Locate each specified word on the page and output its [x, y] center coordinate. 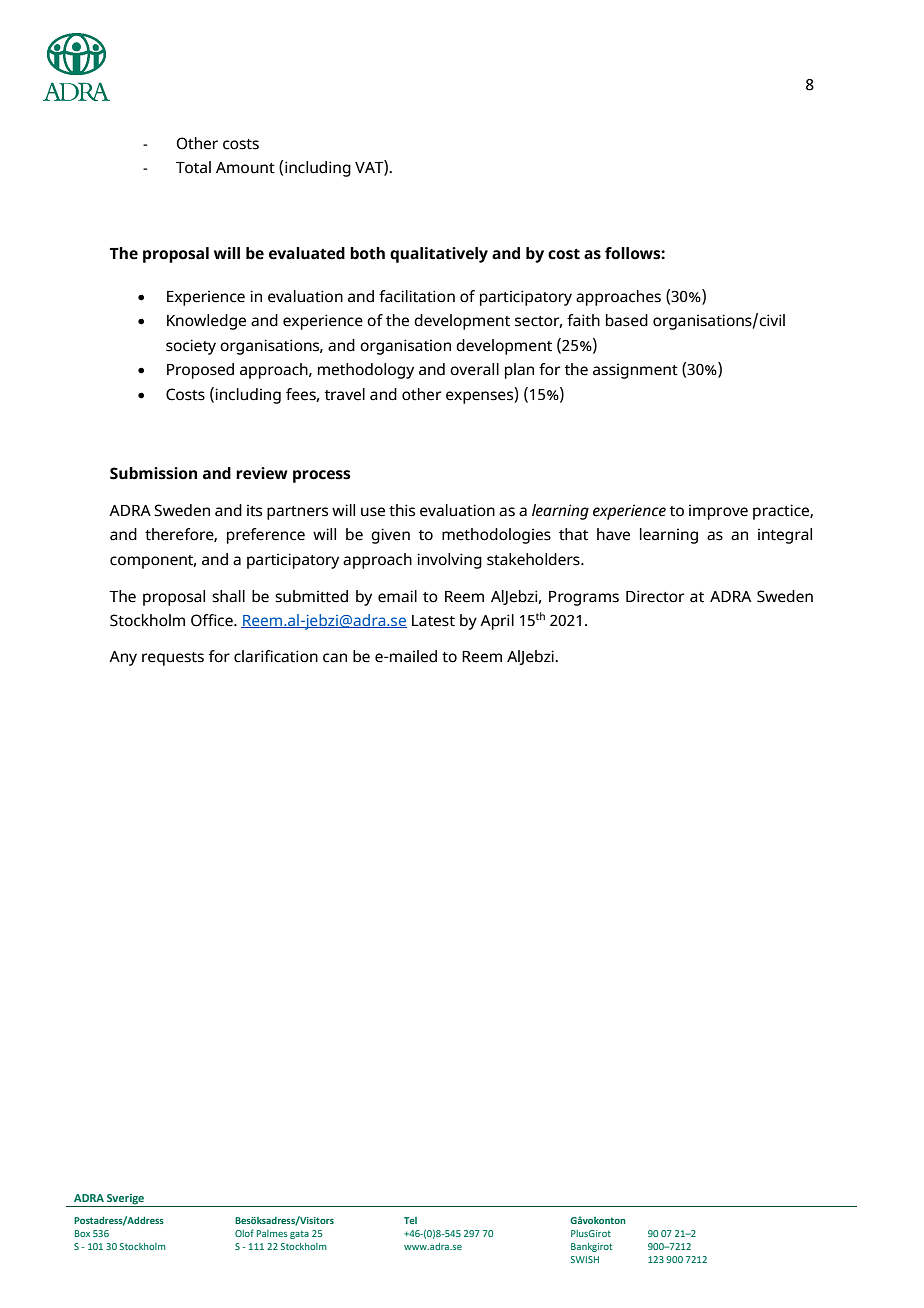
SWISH [585, 1259]
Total [193, 167]
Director [655, 596]
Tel [410, 1220]
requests [173, 659]
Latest [433, 621]
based [627, 320]
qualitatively [439, 255]
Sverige [125, 1200]
